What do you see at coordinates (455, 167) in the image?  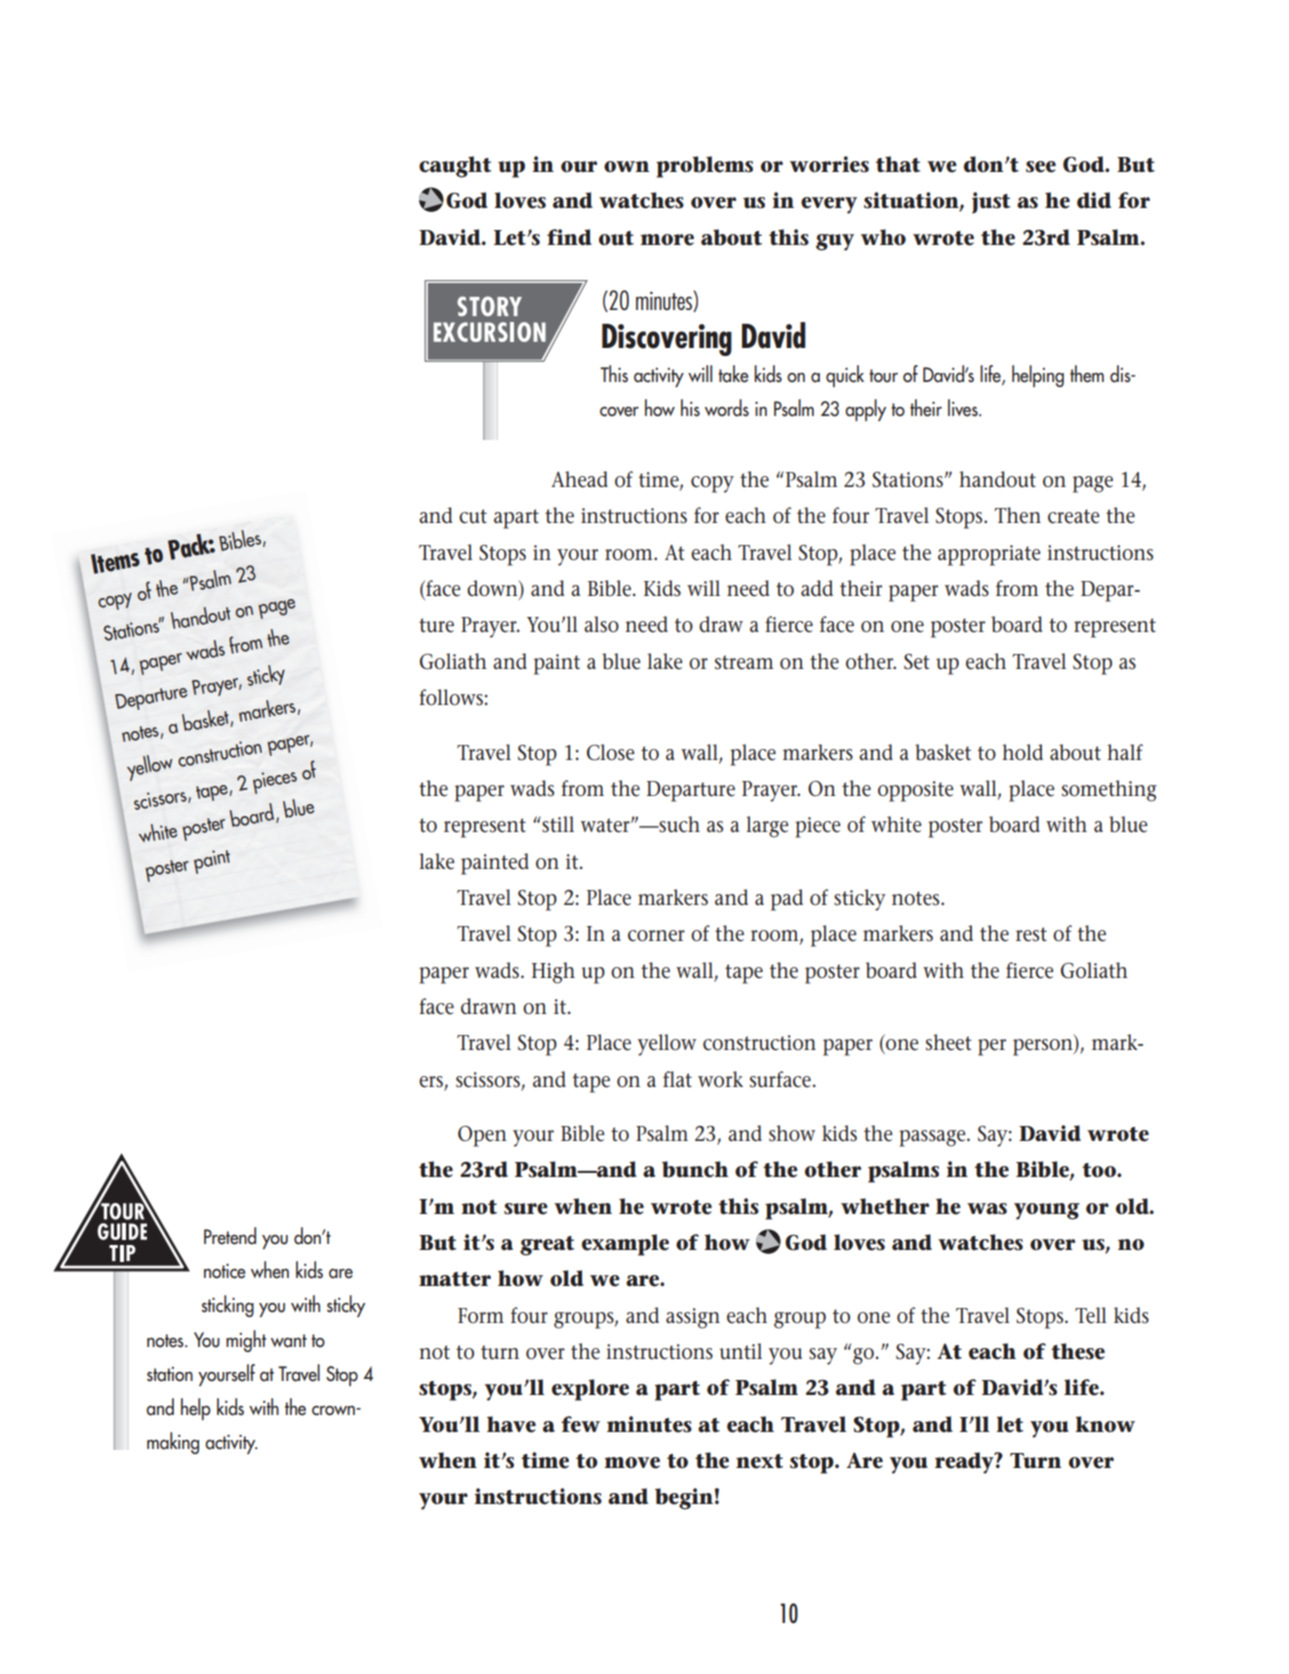 I see `caught` at bounding box center [455, 167].
